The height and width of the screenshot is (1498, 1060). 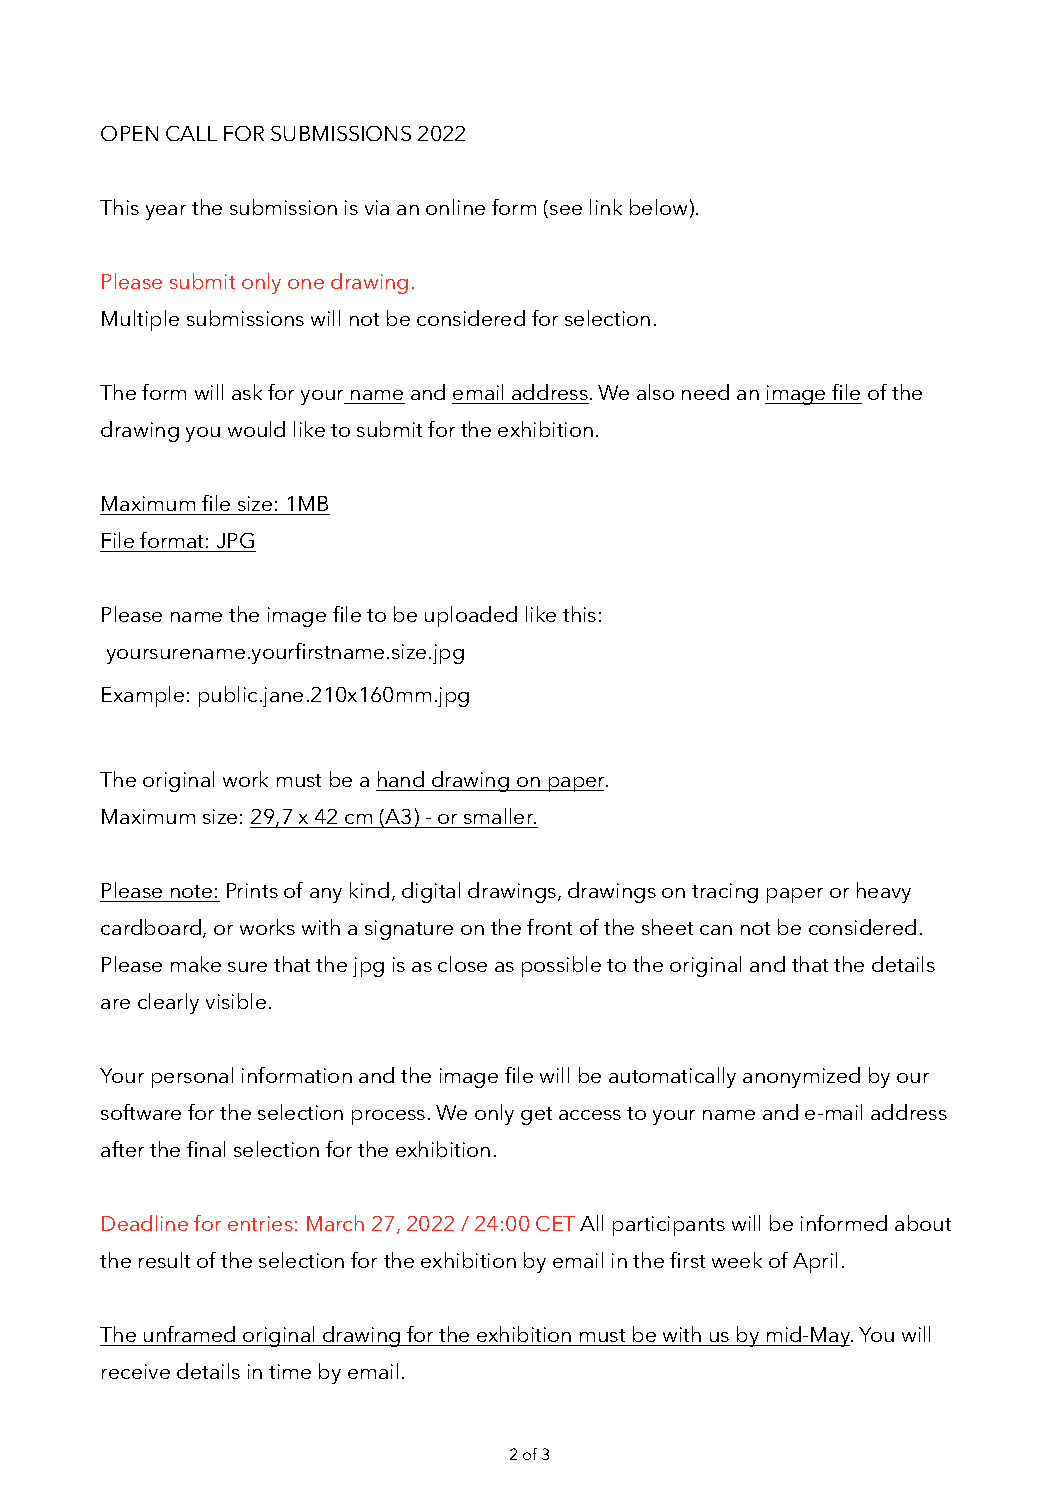 I want to click on year, so click(x=166, y=212).
